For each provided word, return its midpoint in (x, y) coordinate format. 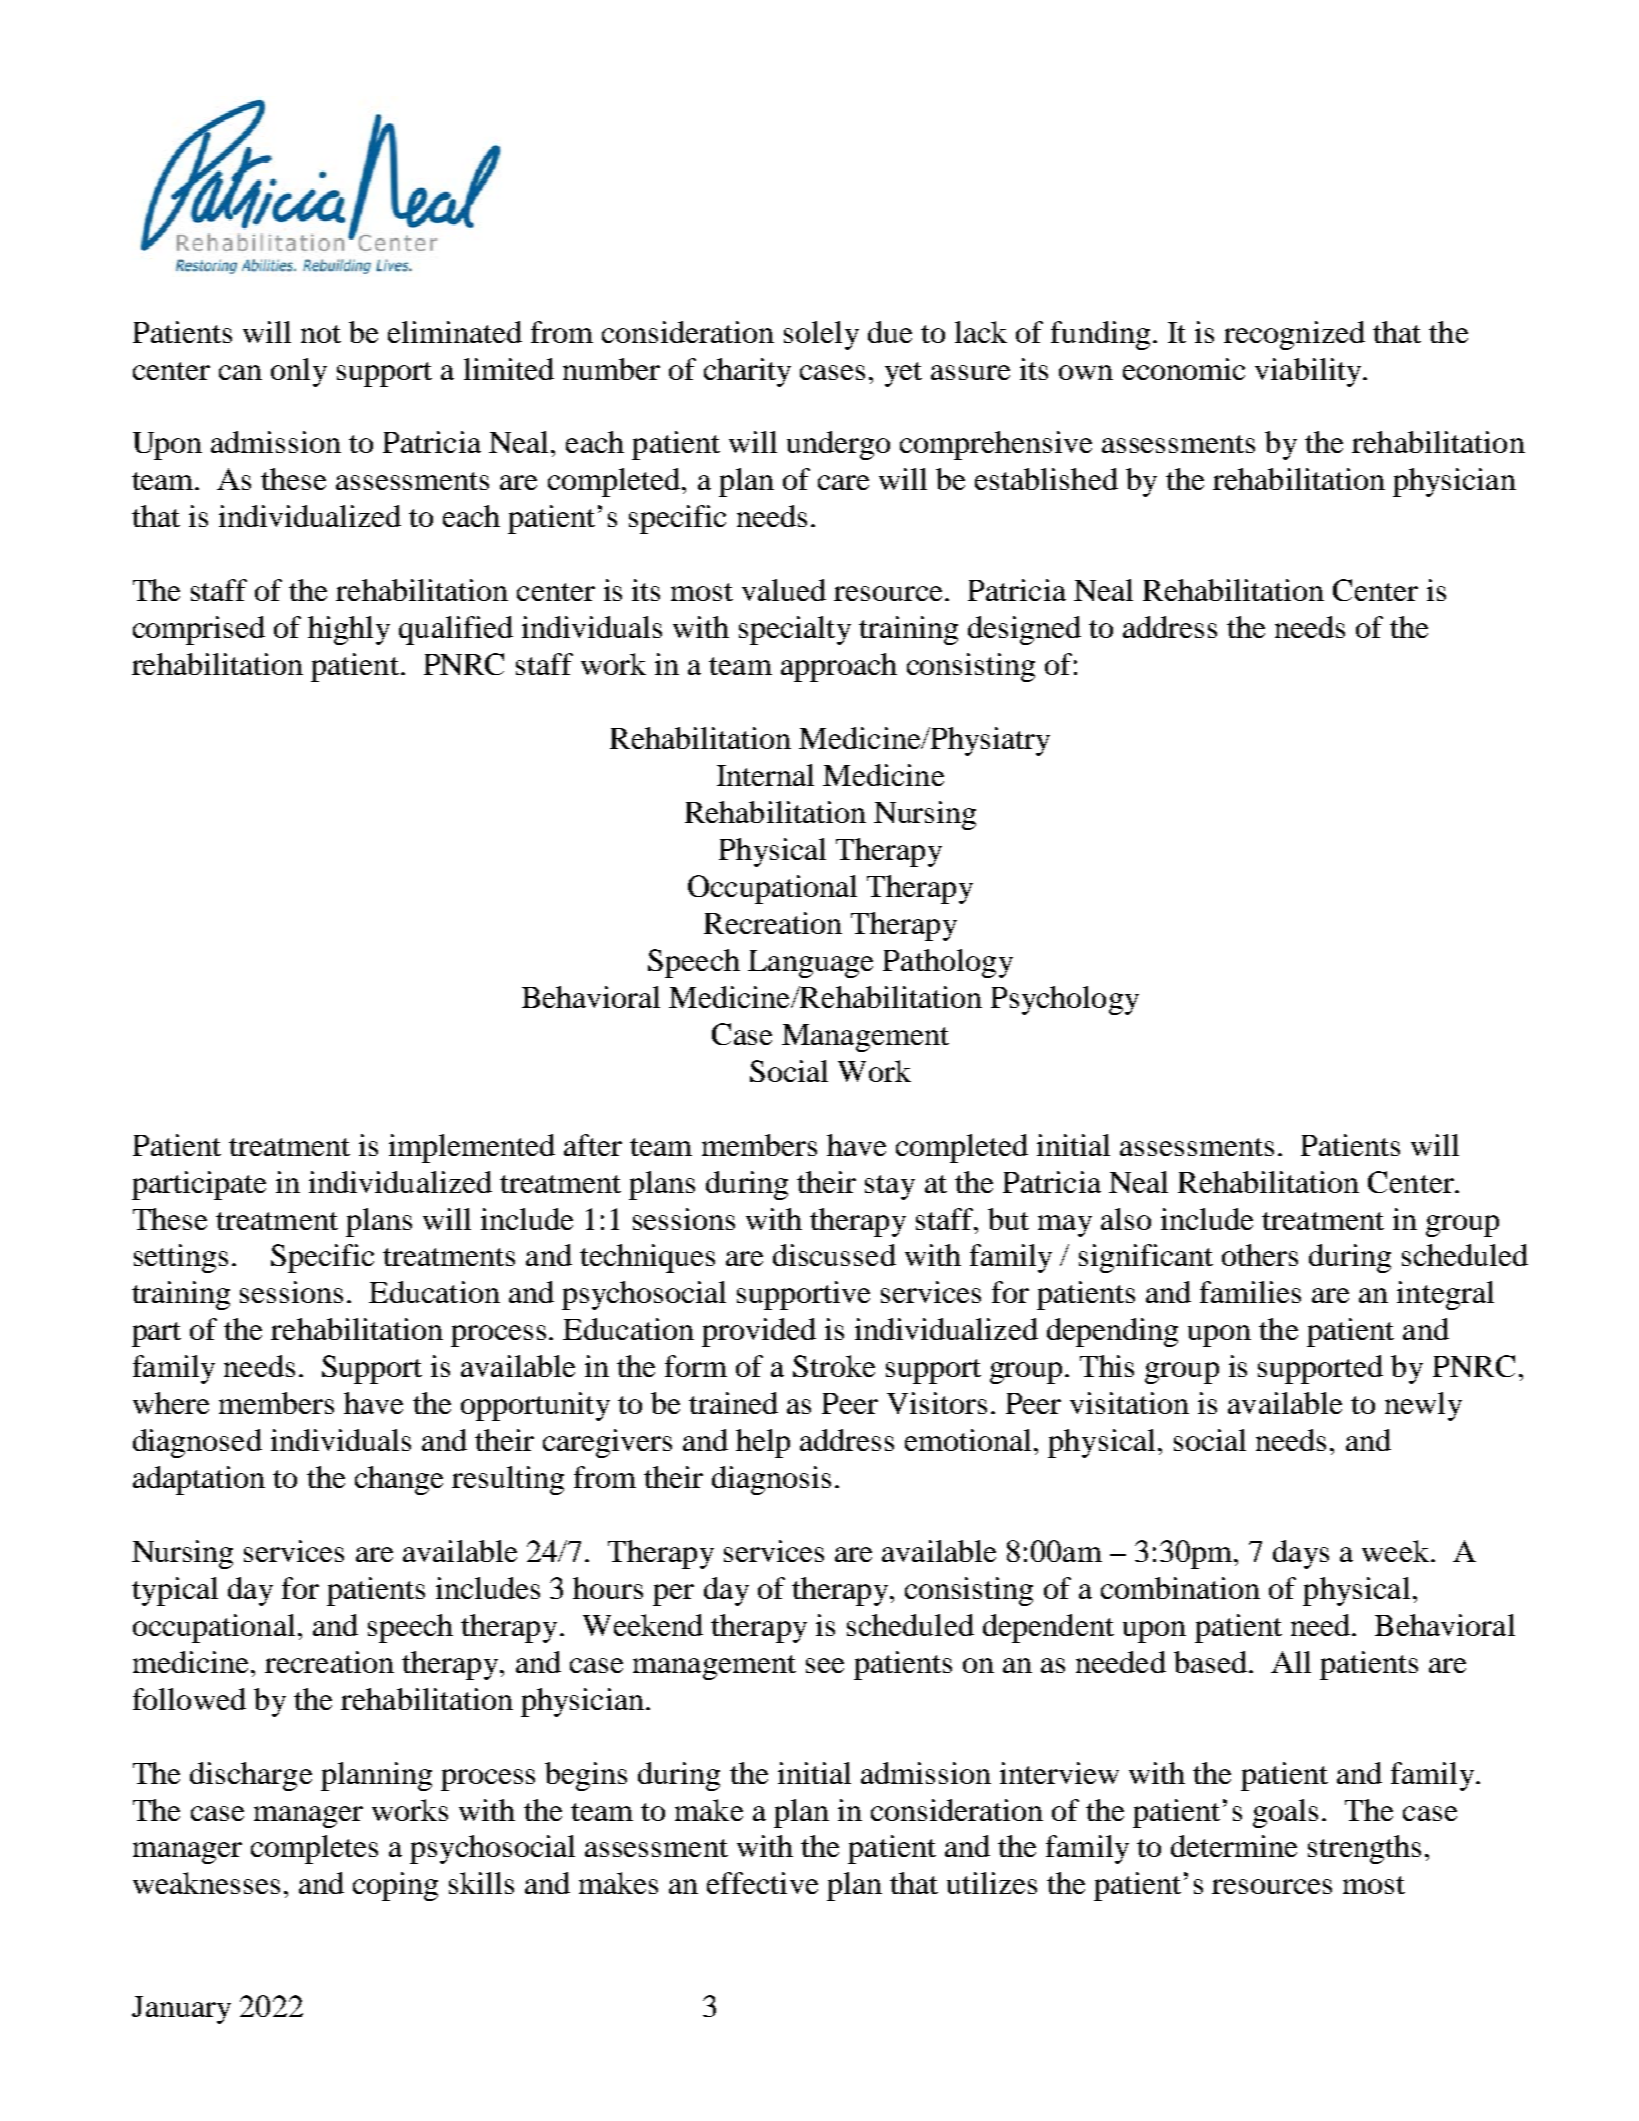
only (299, 372)
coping (395, 1886)
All (1291, 1662)
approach (839, 667)
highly (349, 630)
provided (759, 1332)
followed (189, 1699)
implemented (472, 1148)
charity (747, 372)
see (825, 1665)
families (1250, 1292)
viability (1309, 372)
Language (810, 964)
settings (181, 1258)
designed (1024, 630)
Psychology (1065, 1000)
